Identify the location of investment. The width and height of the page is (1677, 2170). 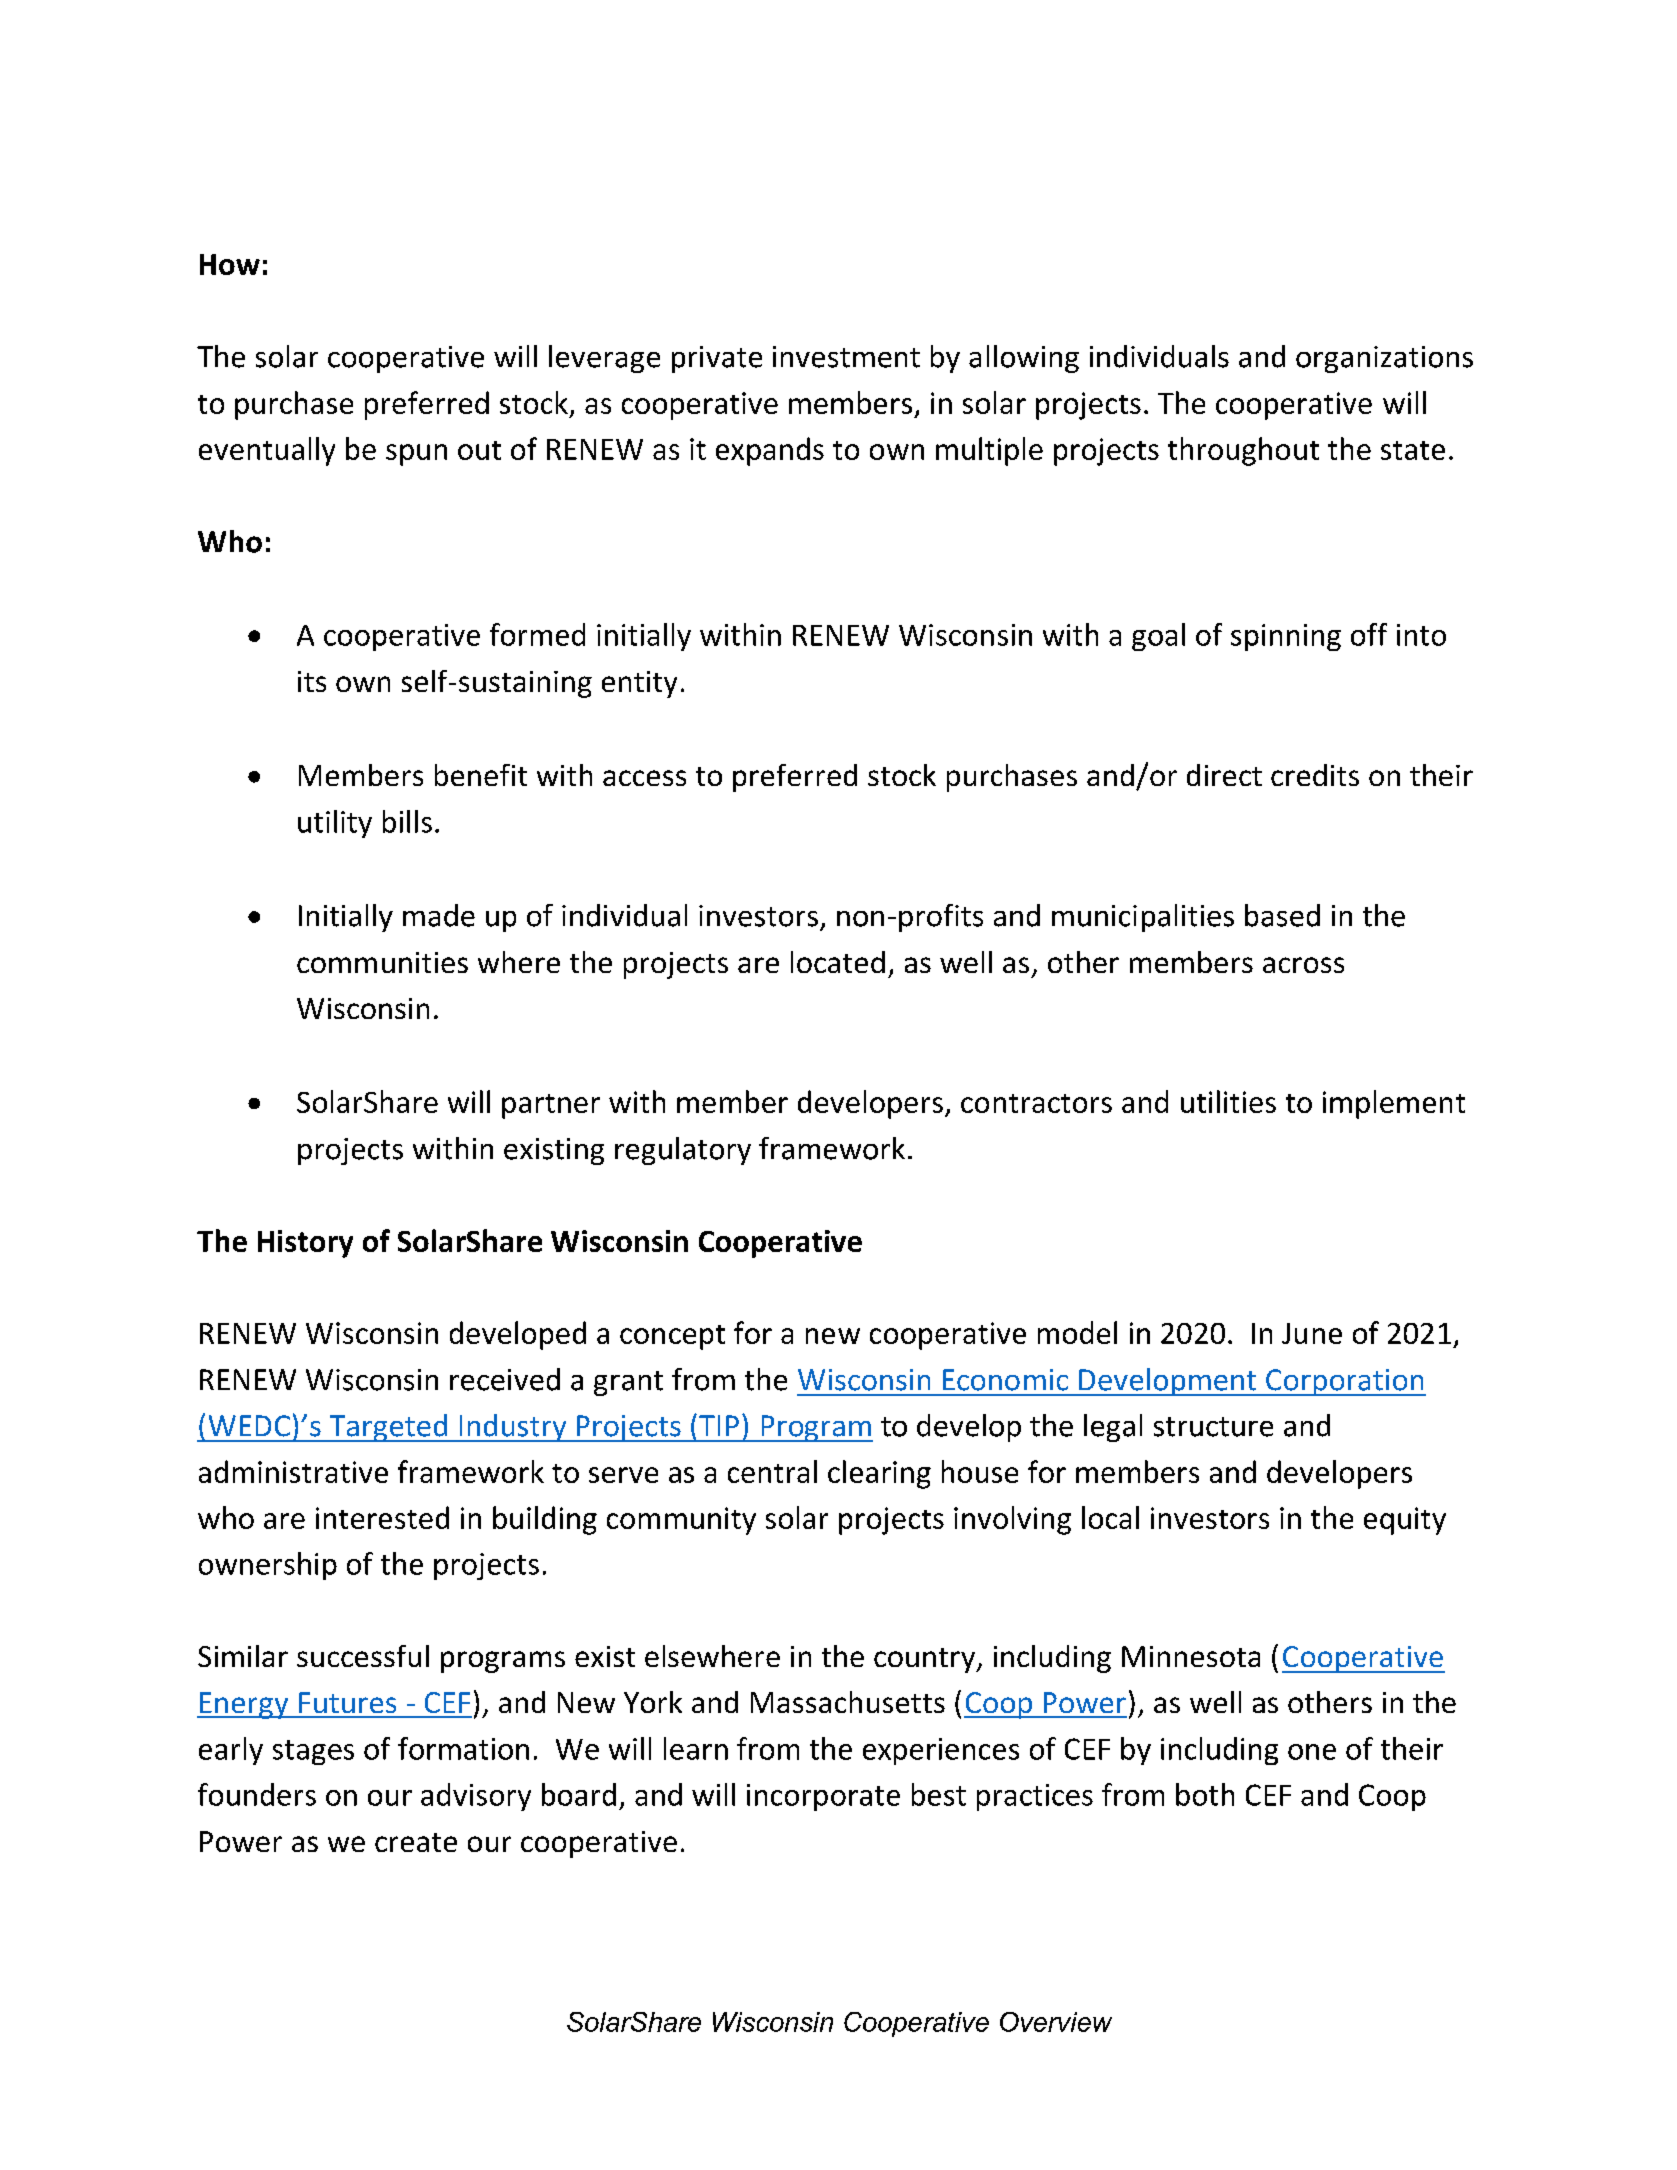
(846, 357).
